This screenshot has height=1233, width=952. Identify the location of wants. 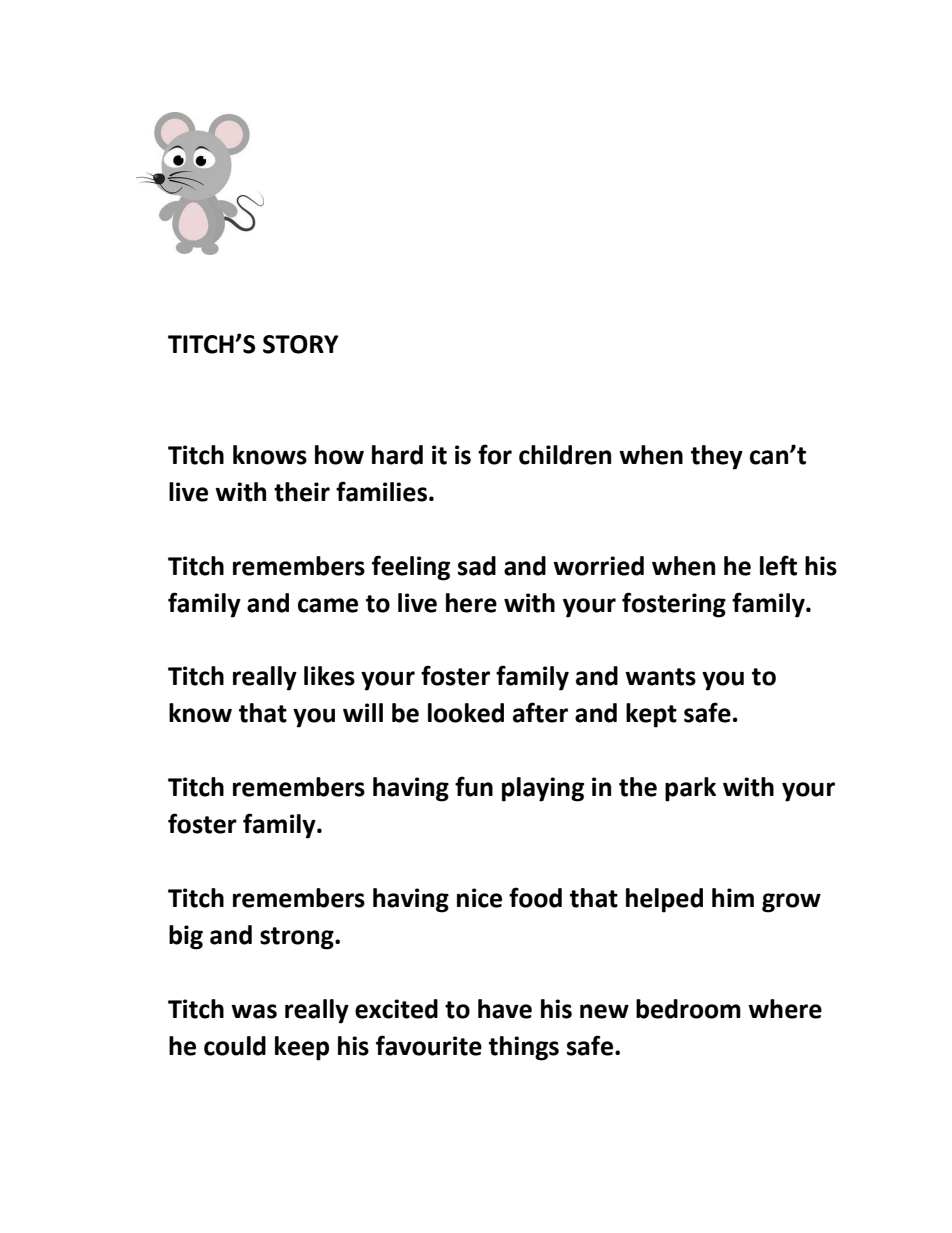
(660, 677).
